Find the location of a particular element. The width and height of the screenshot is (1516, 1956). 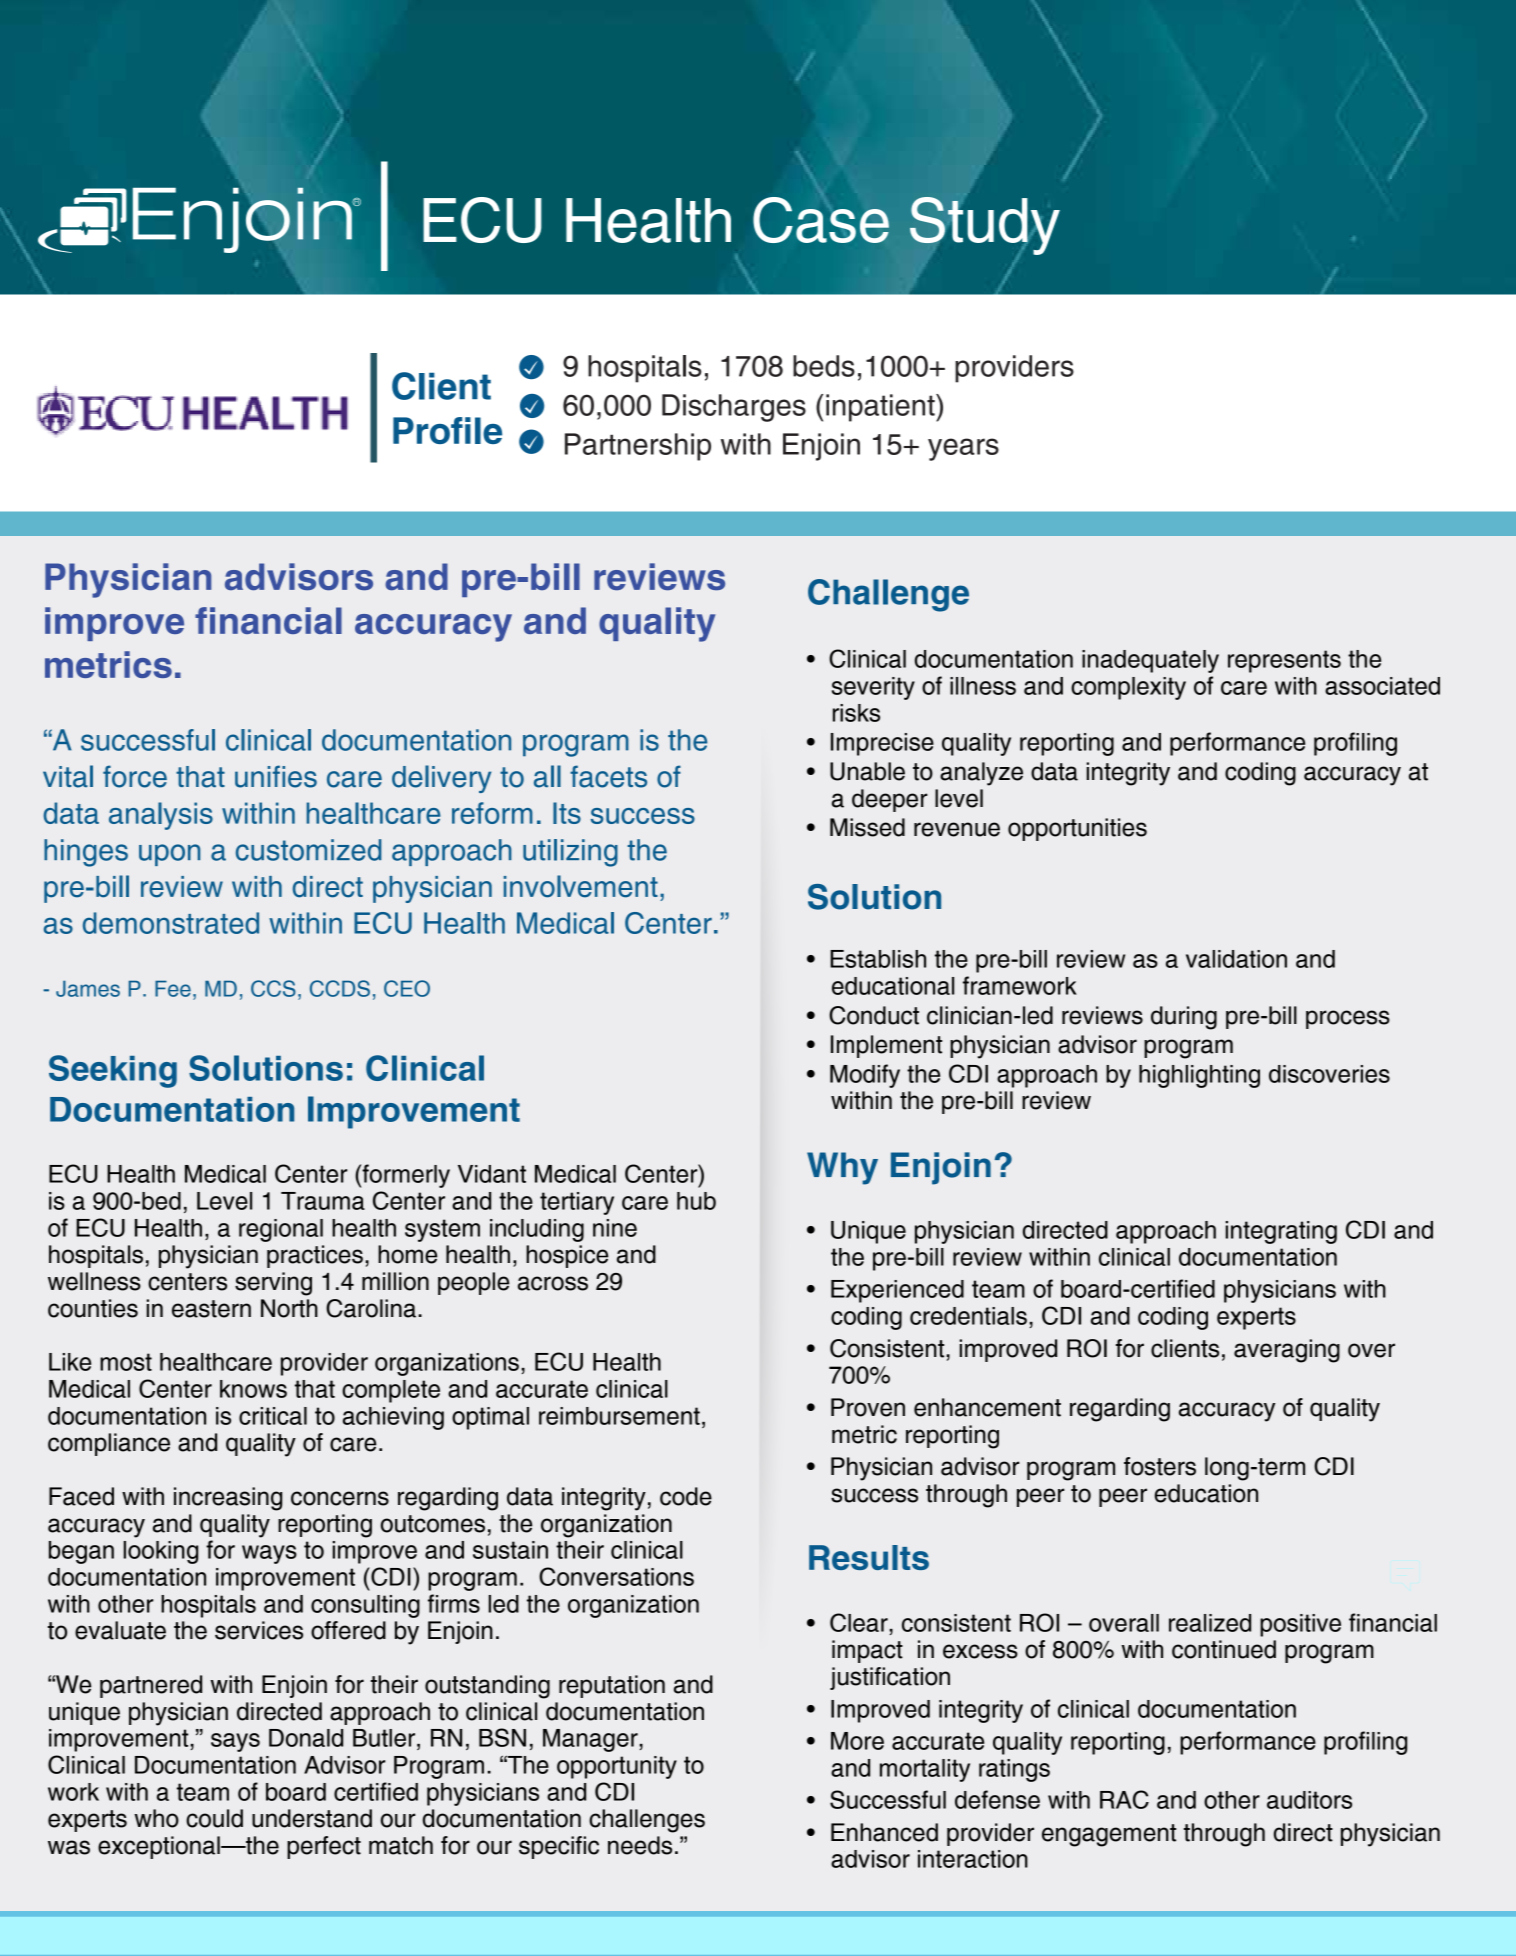

fosters is located at coordinates (1160, 1466).
